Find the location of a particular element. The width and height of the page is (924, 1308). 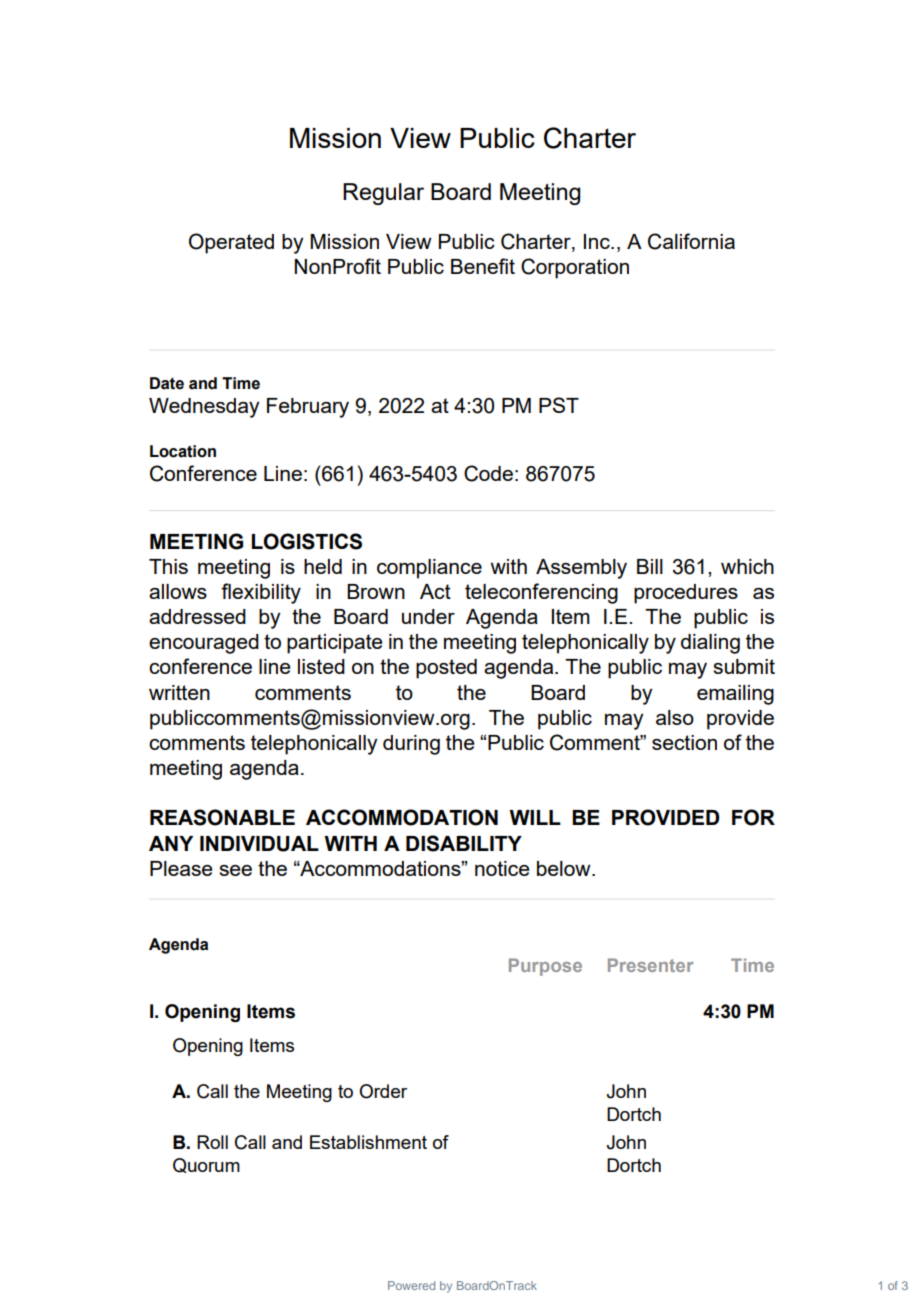

California is located at coordinates (691, 241).
